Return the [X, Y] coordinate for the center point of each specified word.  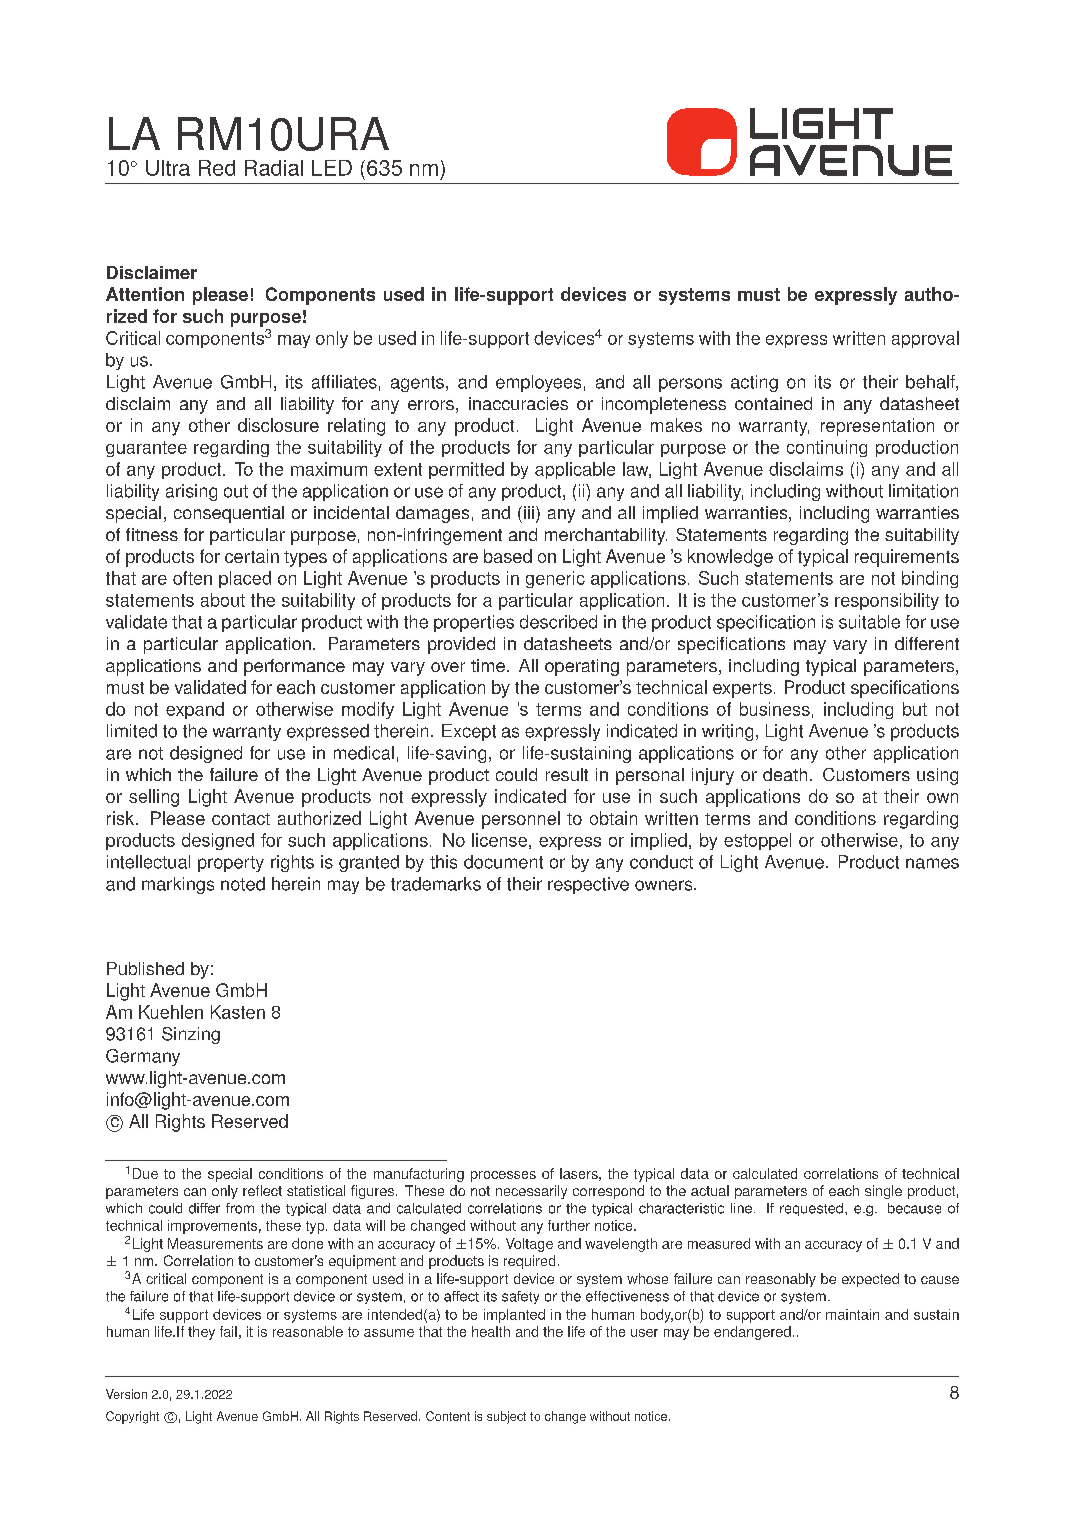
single [883, 1192]
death [785, 774]
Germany [143, 1057]
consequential [229, 514]
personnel [521, 820]
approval [925, 339]
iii [529, 512]
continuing [827, 448]
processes [503, 1176]
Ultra [168, 168]
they [201, 1333]
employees [538, 383]
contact [241, 819]
